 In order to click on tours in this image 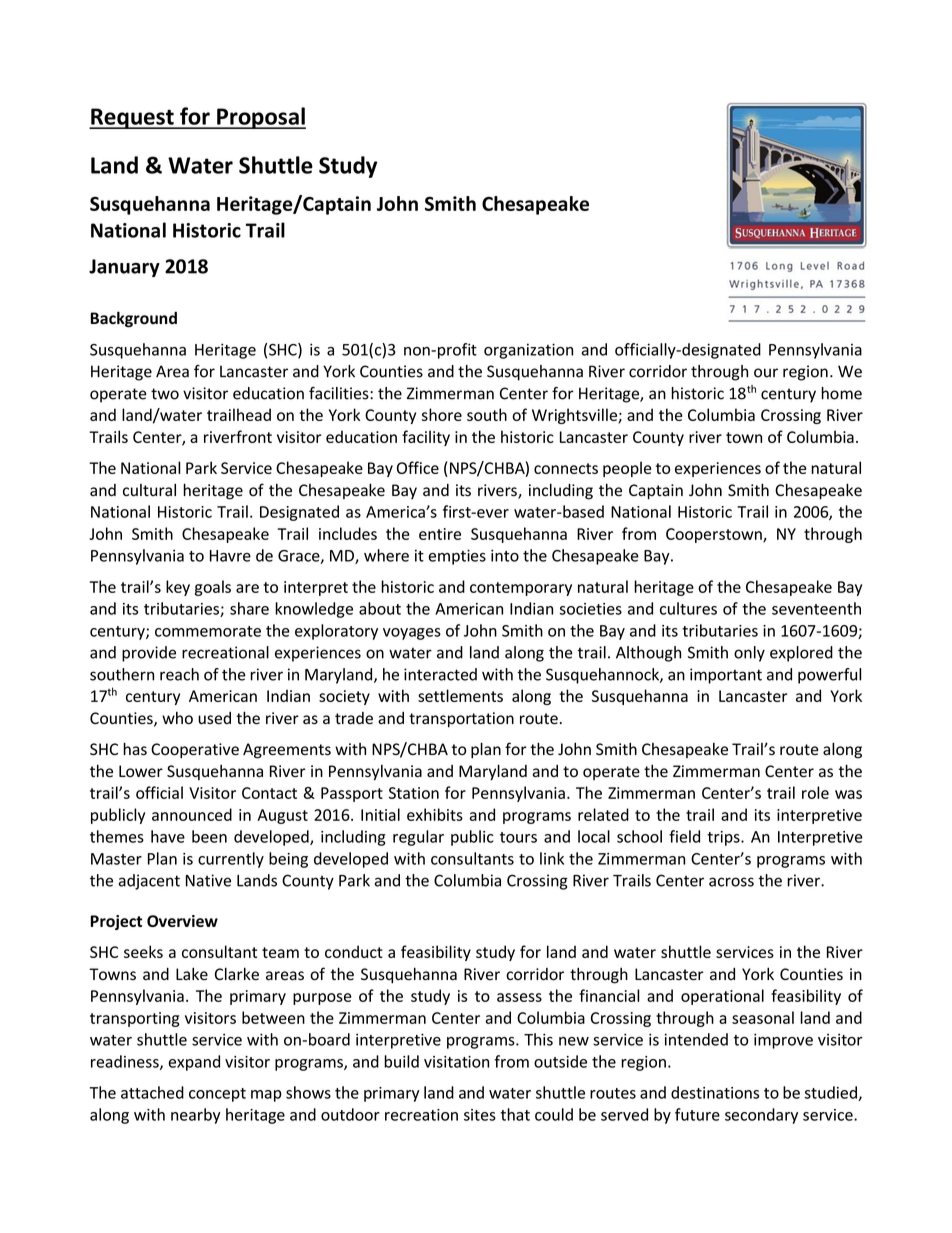, I will do `click(518, 837)`.
